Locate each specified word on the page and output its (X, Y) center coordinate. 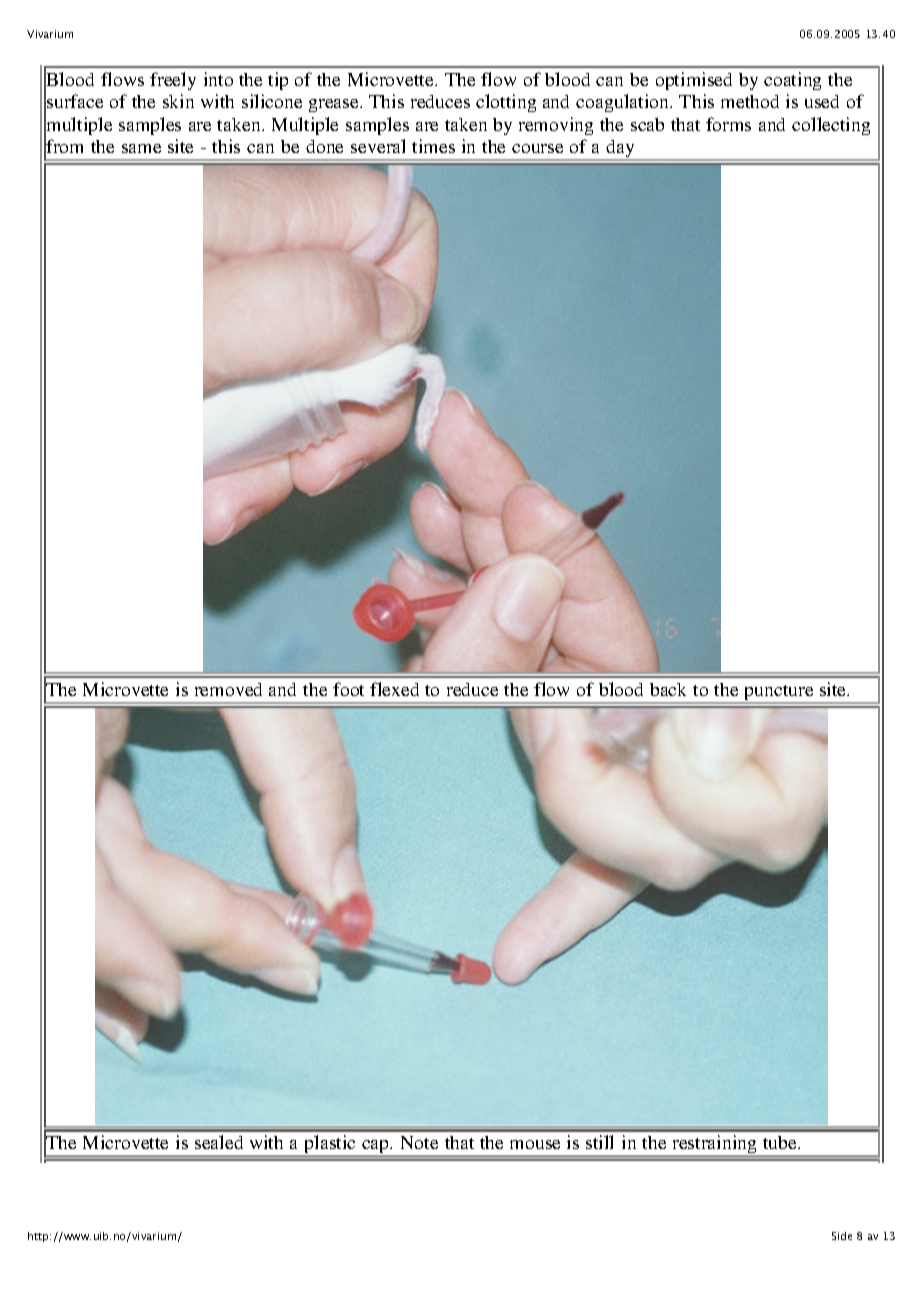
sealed (219, 1142)
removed (228, 689)
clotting (506, 103)
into (218, 79)
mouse (535, 1144)
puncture (779, 694)
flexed (394, 689)
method (750, 101)
